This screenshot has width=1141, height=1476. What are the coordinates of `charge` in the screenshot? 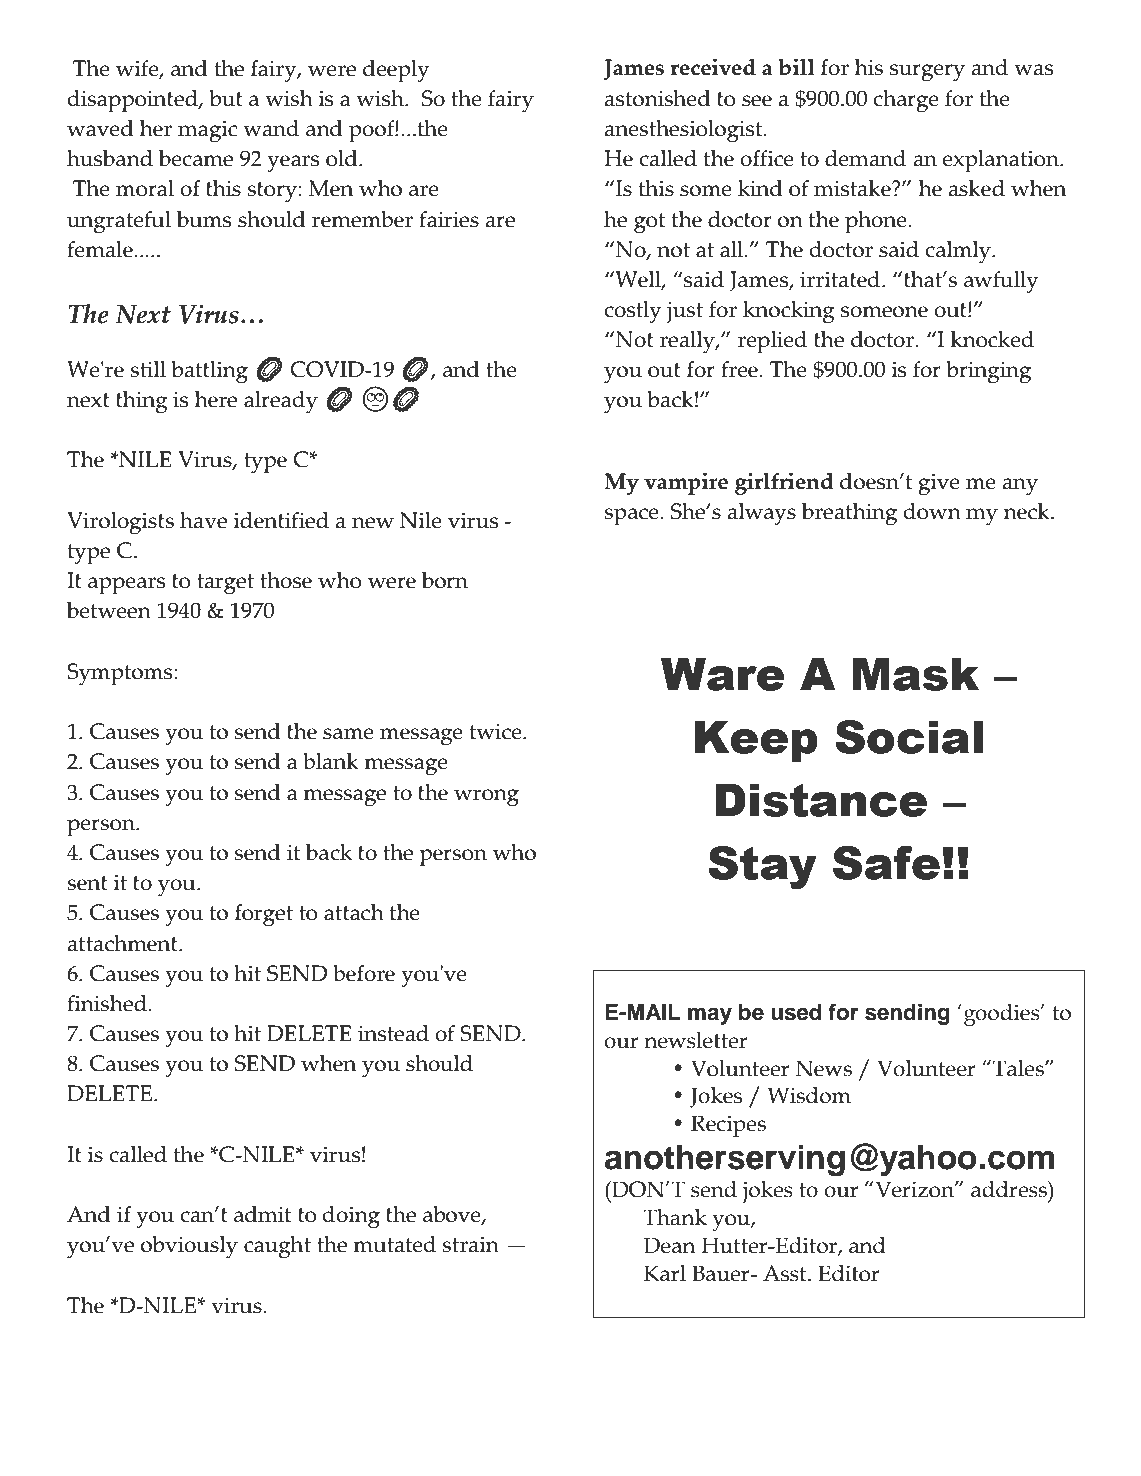 It's located at (906, 101).
